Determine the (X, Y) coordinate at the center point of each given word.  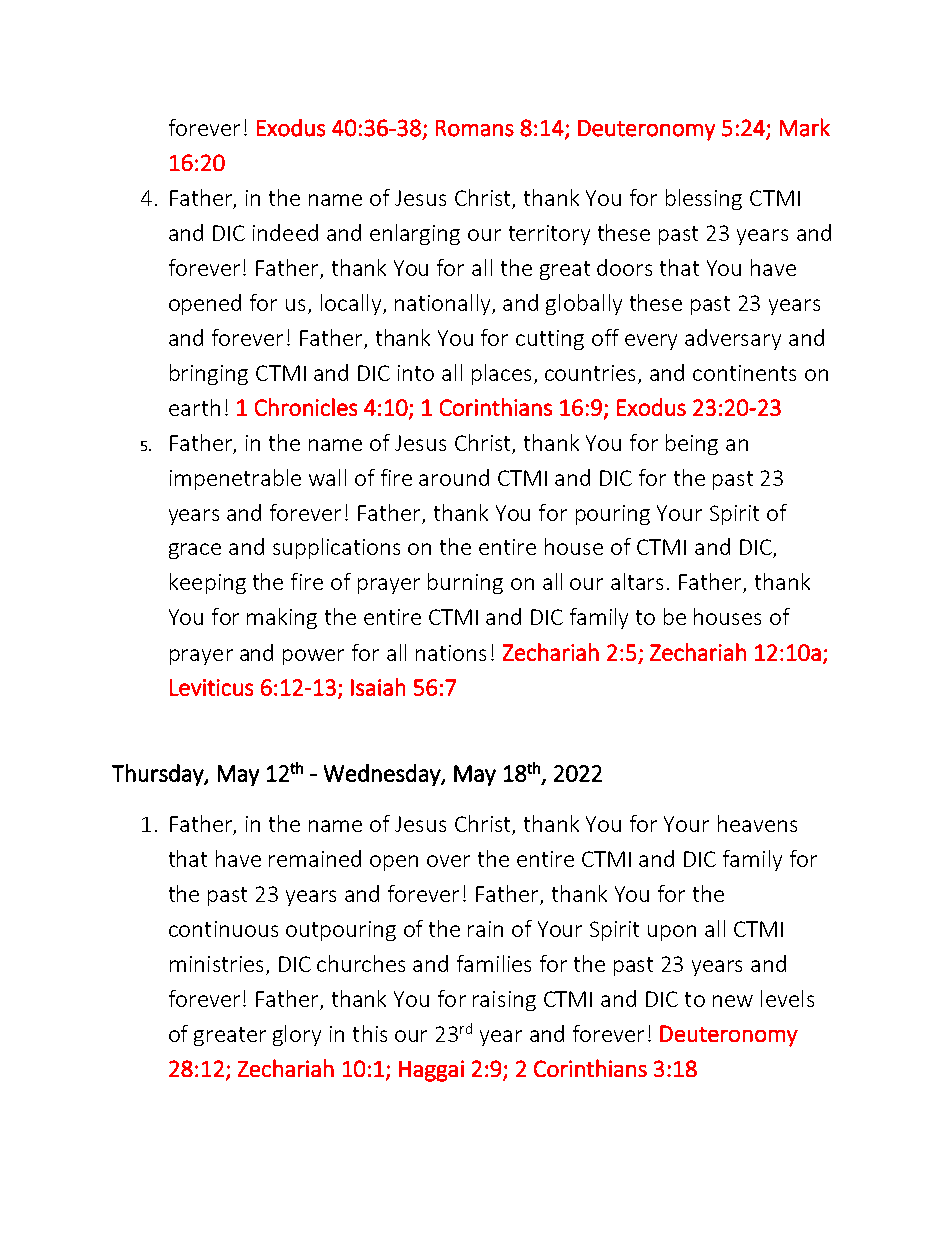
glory (297, 1035)
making (282, 618)
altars (637, 581)
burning (465, 583)
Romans (475, 128)
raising (504, 1001)
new (733, 1001)
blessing (704, 199)
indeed (285, 232)
